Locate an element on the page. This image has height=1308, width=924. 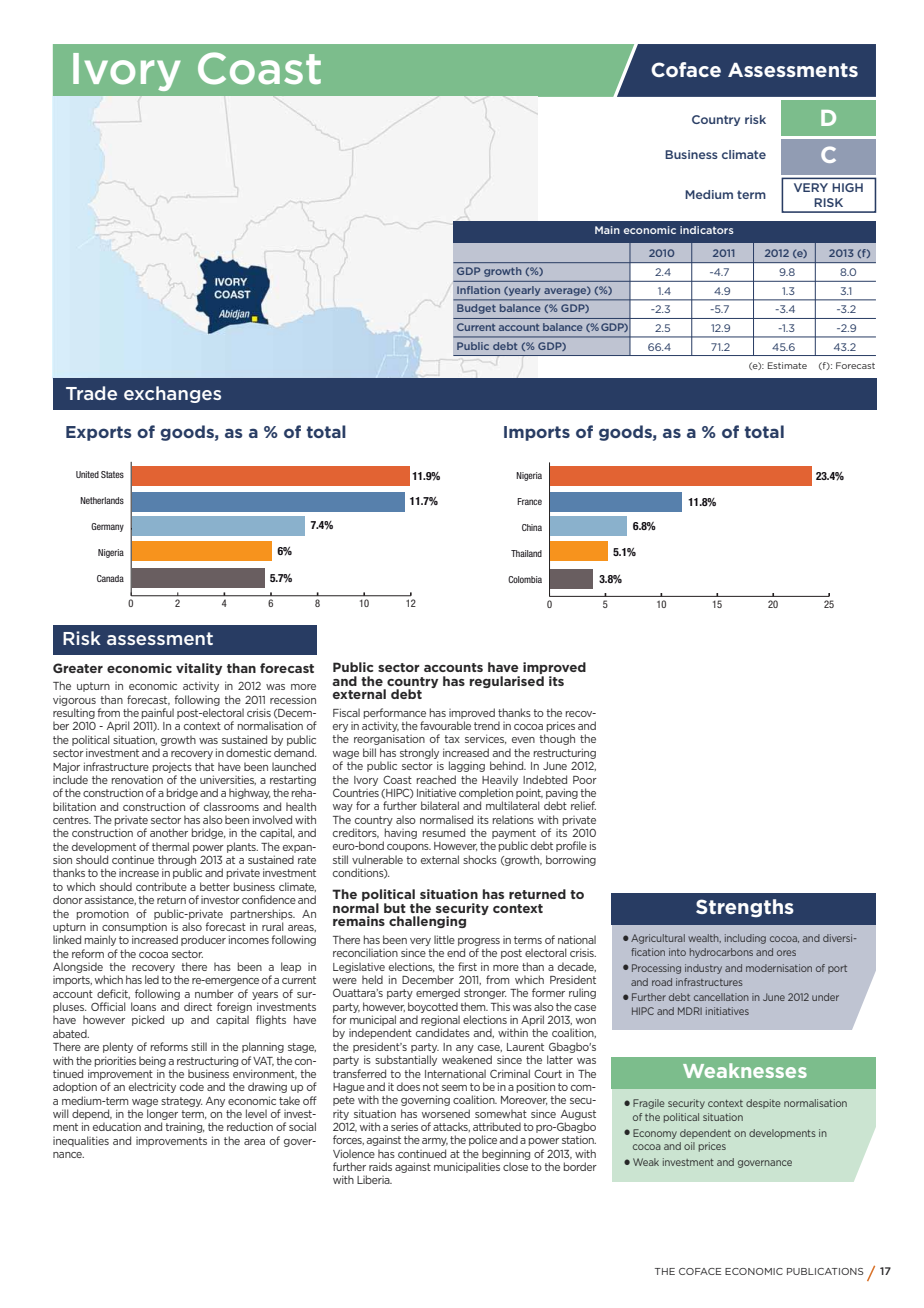
army is located at coordinates (435, 1142).
